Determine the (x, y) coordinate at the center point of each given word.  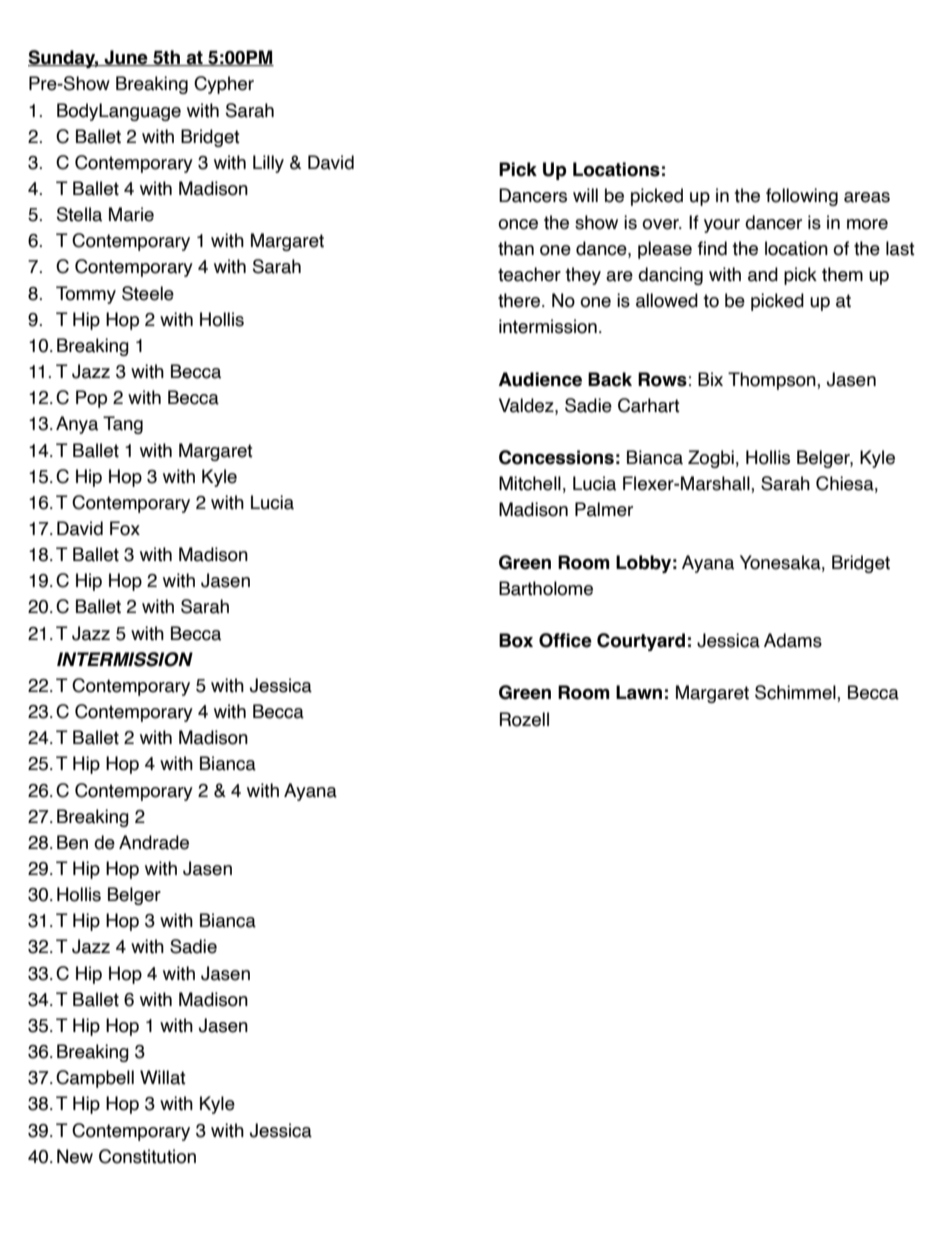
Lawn (639, 692)
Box (516, 640)
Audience (540, 379)
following (802, 197)
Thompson (773, 381)
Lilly (268, 164)
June (126, 58)
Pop (91, 399)
